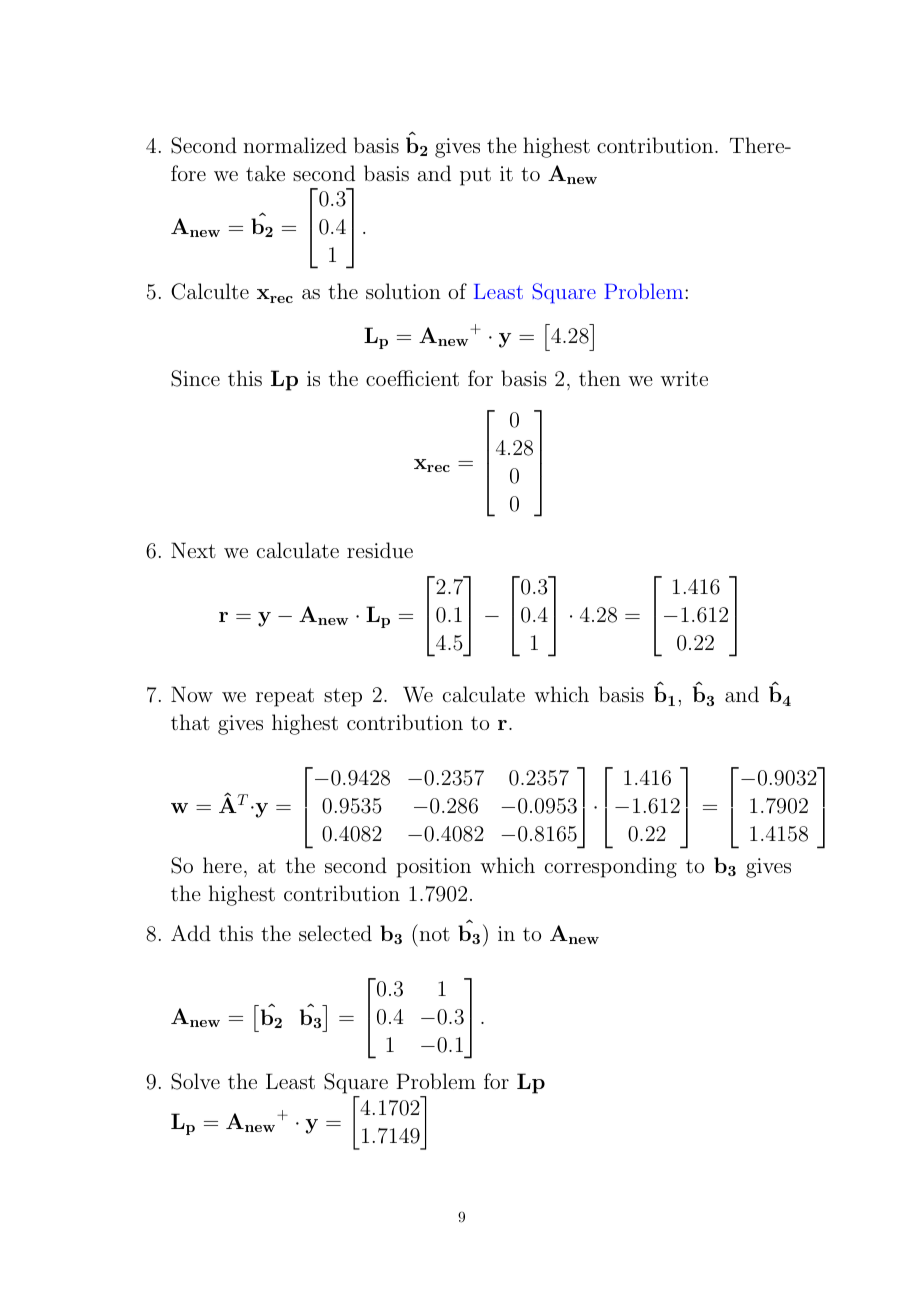 This page has height=1308, width=924. What do you see at coordinates (684, 378) in the page?
I see `write` at bounding box center [684, 378].
